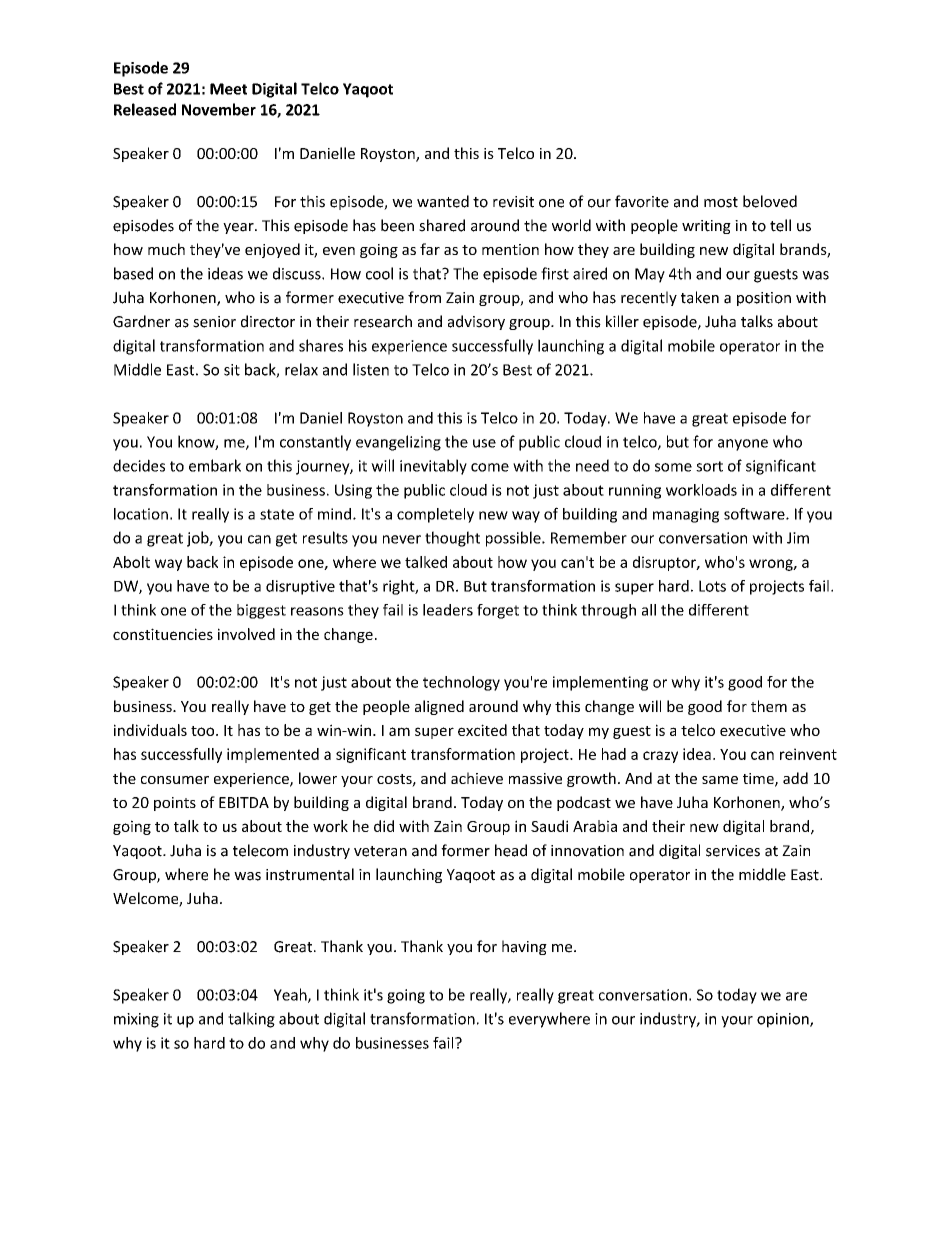 This screenshot has height=1233, width=952. I want to click on mixing, so click(136, 1020).
